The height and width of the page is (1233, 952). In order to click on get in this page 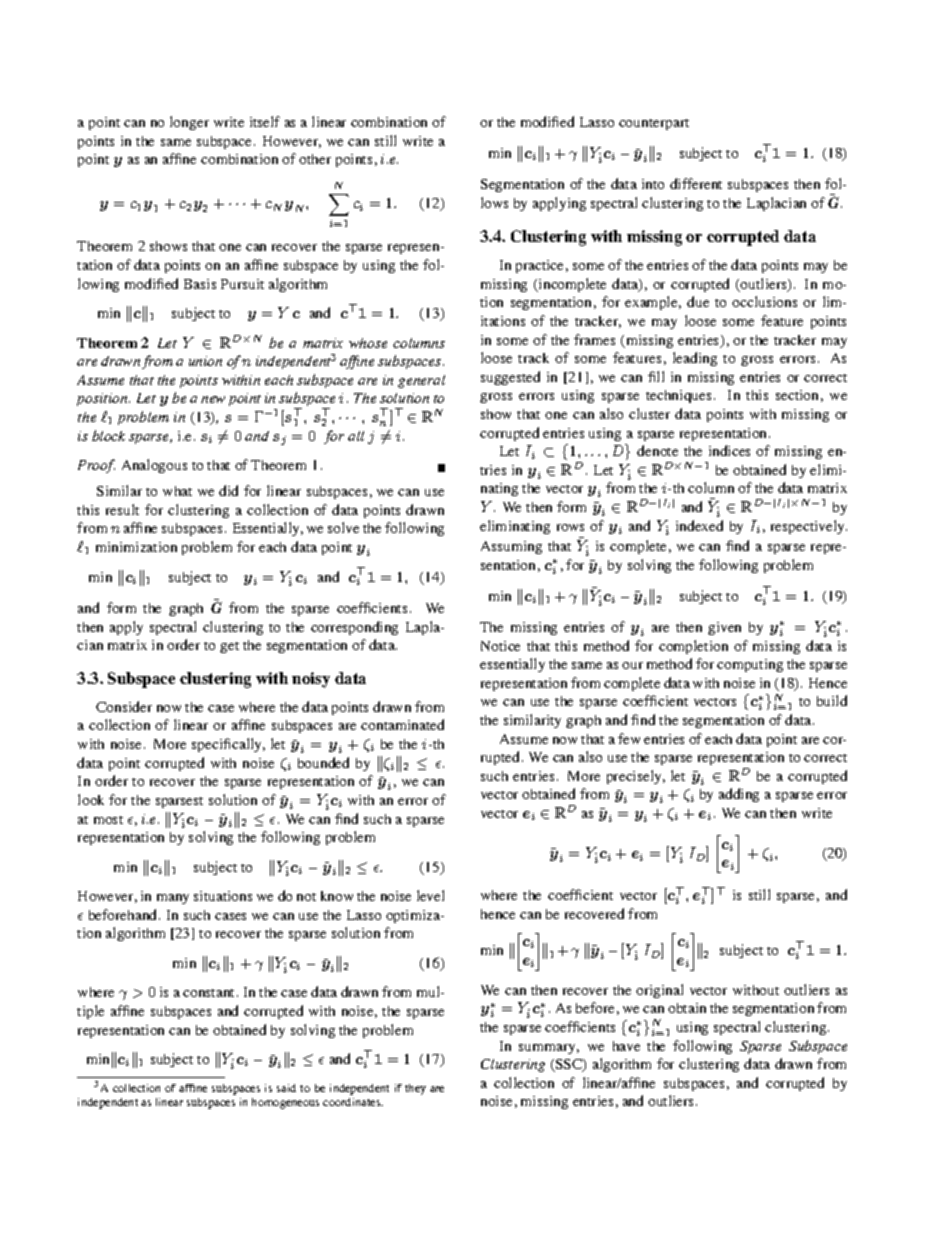, I will do `click(229, 647)`.
